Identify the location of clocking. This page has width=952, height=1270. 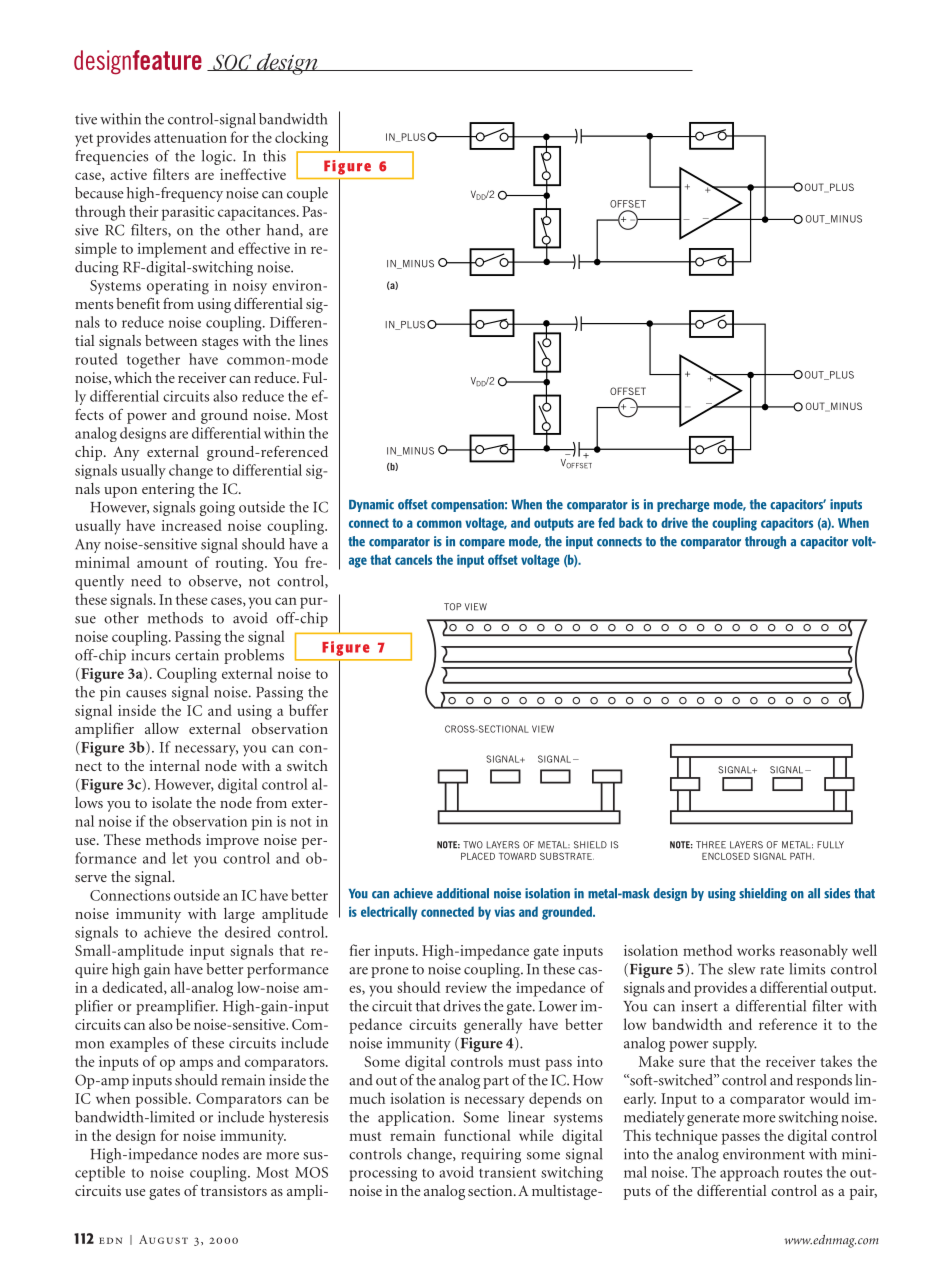
(301, 139).
